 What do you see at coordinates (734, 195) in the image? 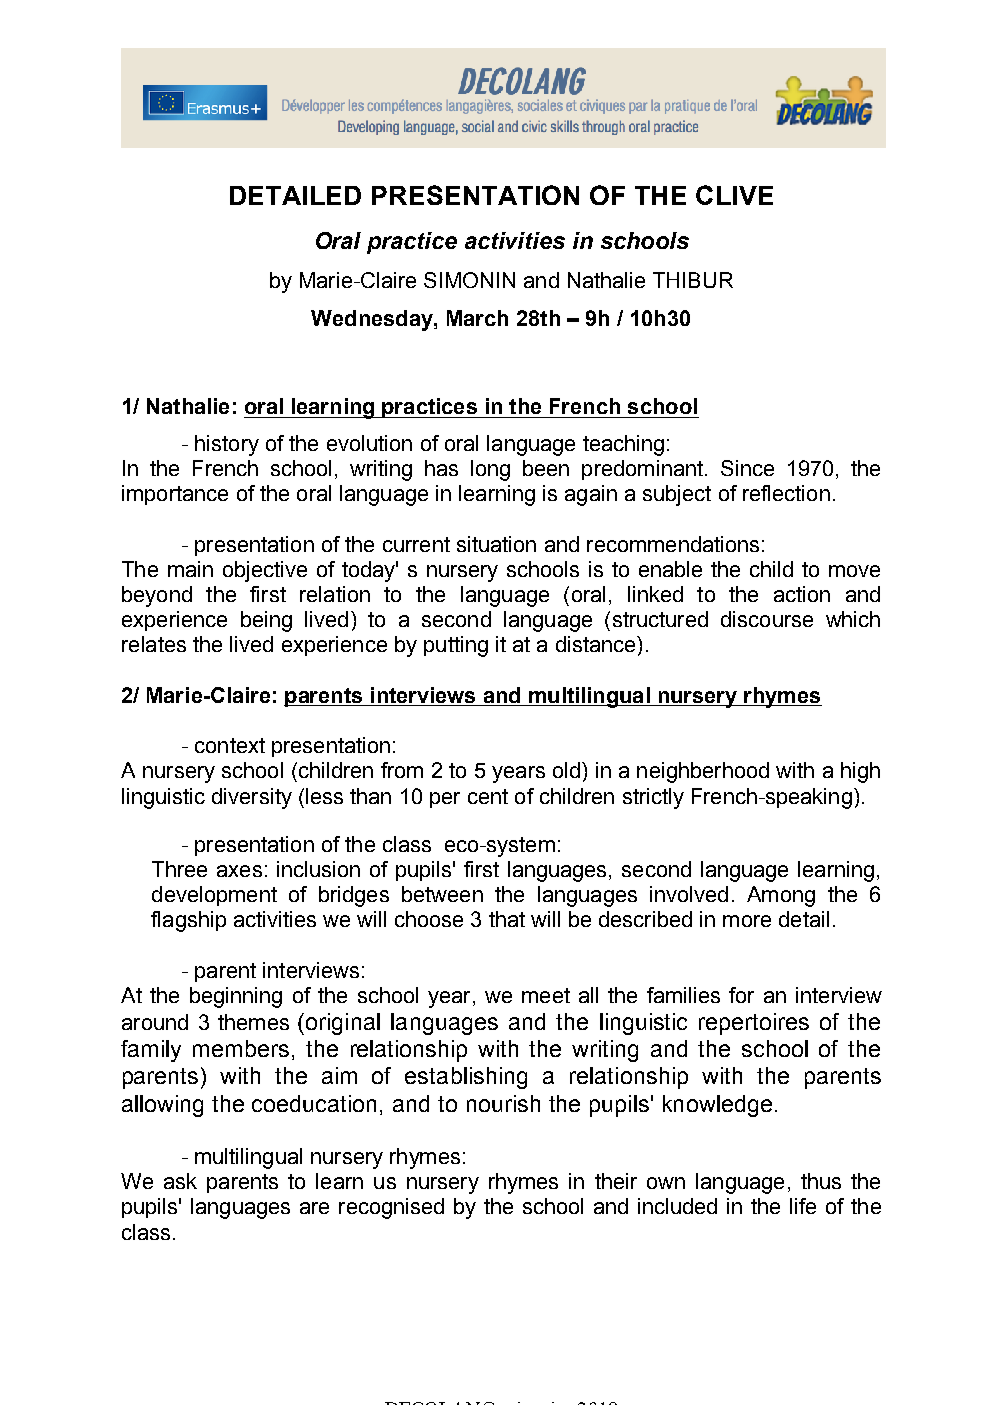
I see `CLIVE` at bounding box center [734, 195].
